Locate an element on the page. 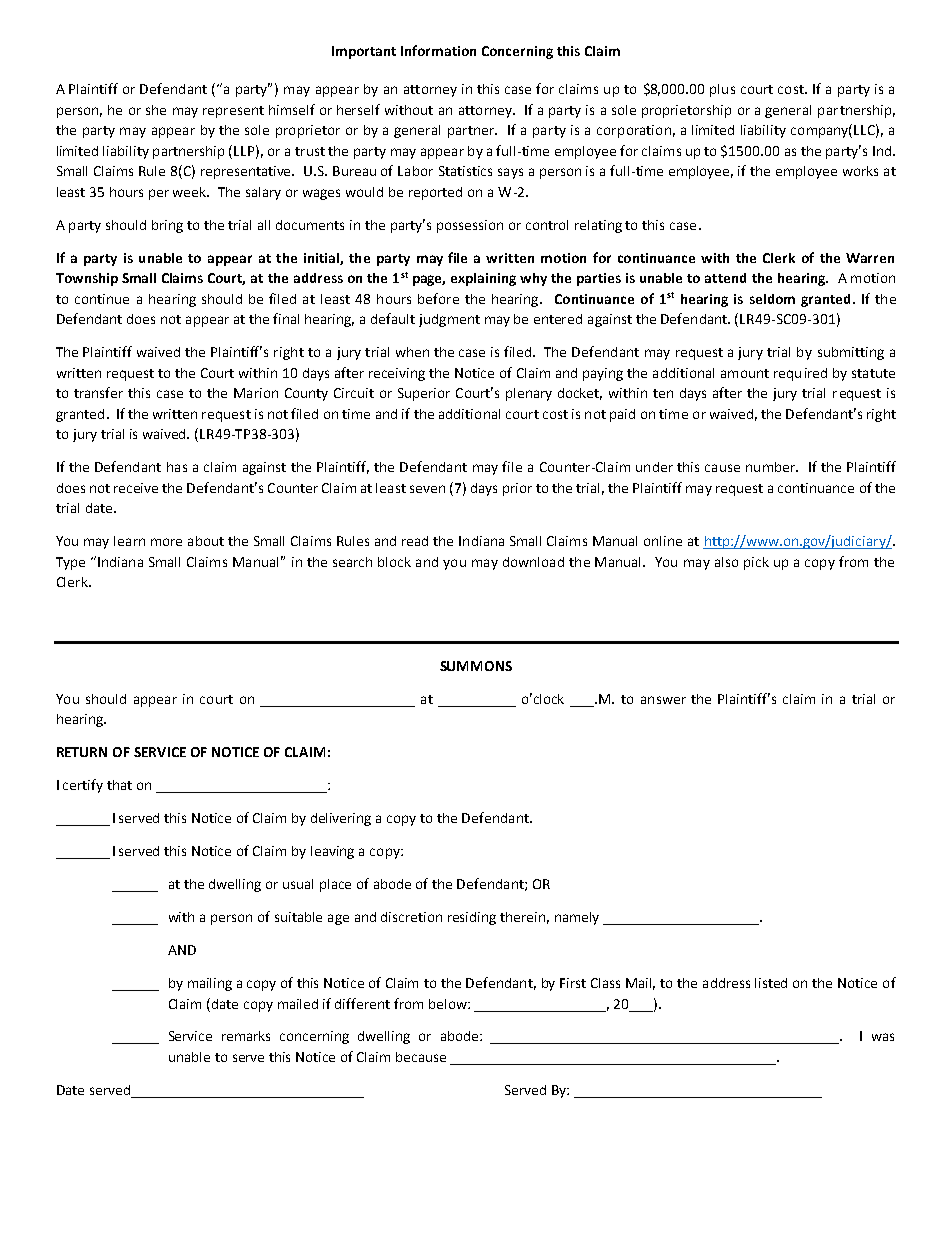 This document has width=952, height=1233. below is located at coordinates (449, 1004).
